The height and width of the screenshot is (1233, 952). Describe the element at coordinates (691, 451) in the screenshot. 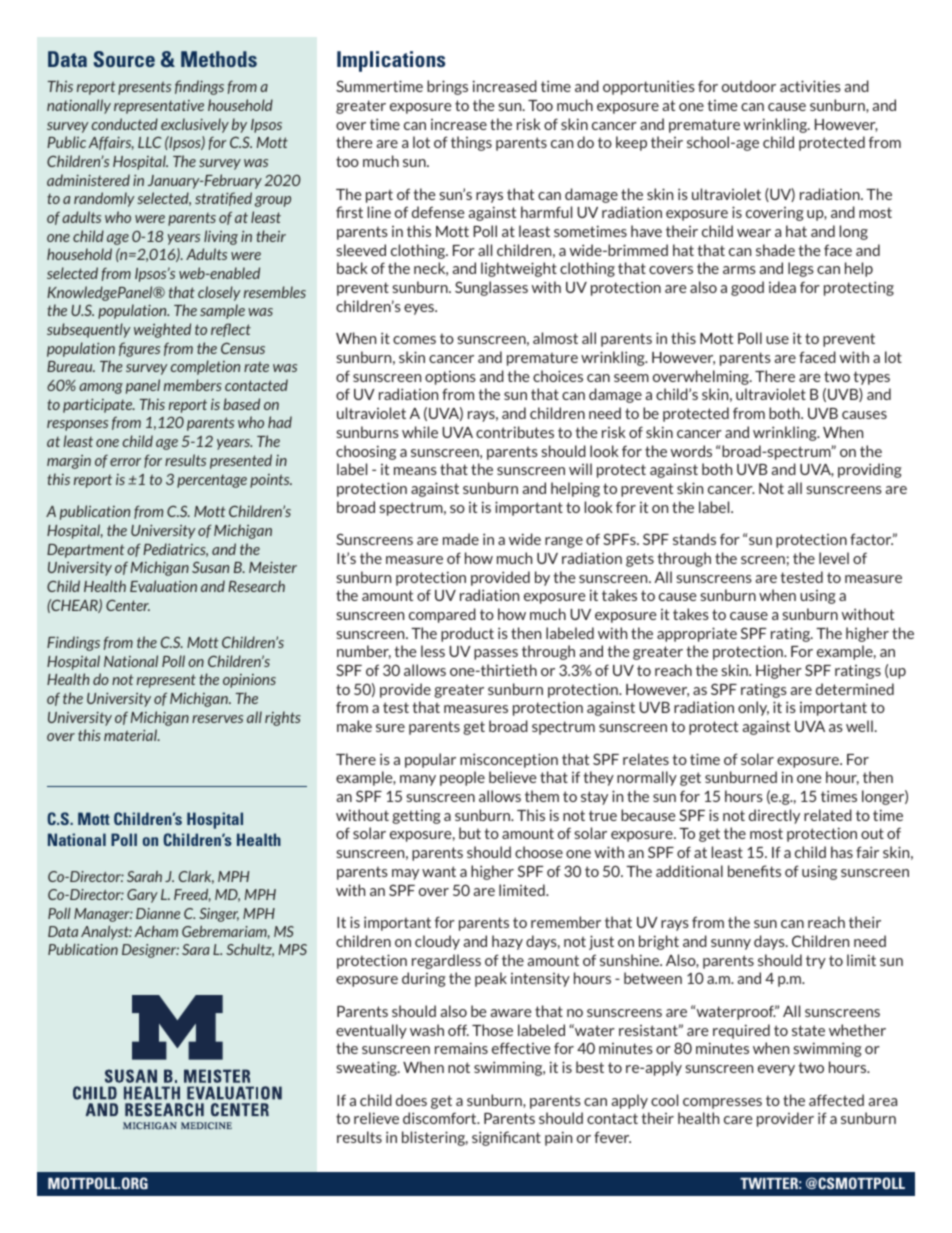

I see `words` at that location.
